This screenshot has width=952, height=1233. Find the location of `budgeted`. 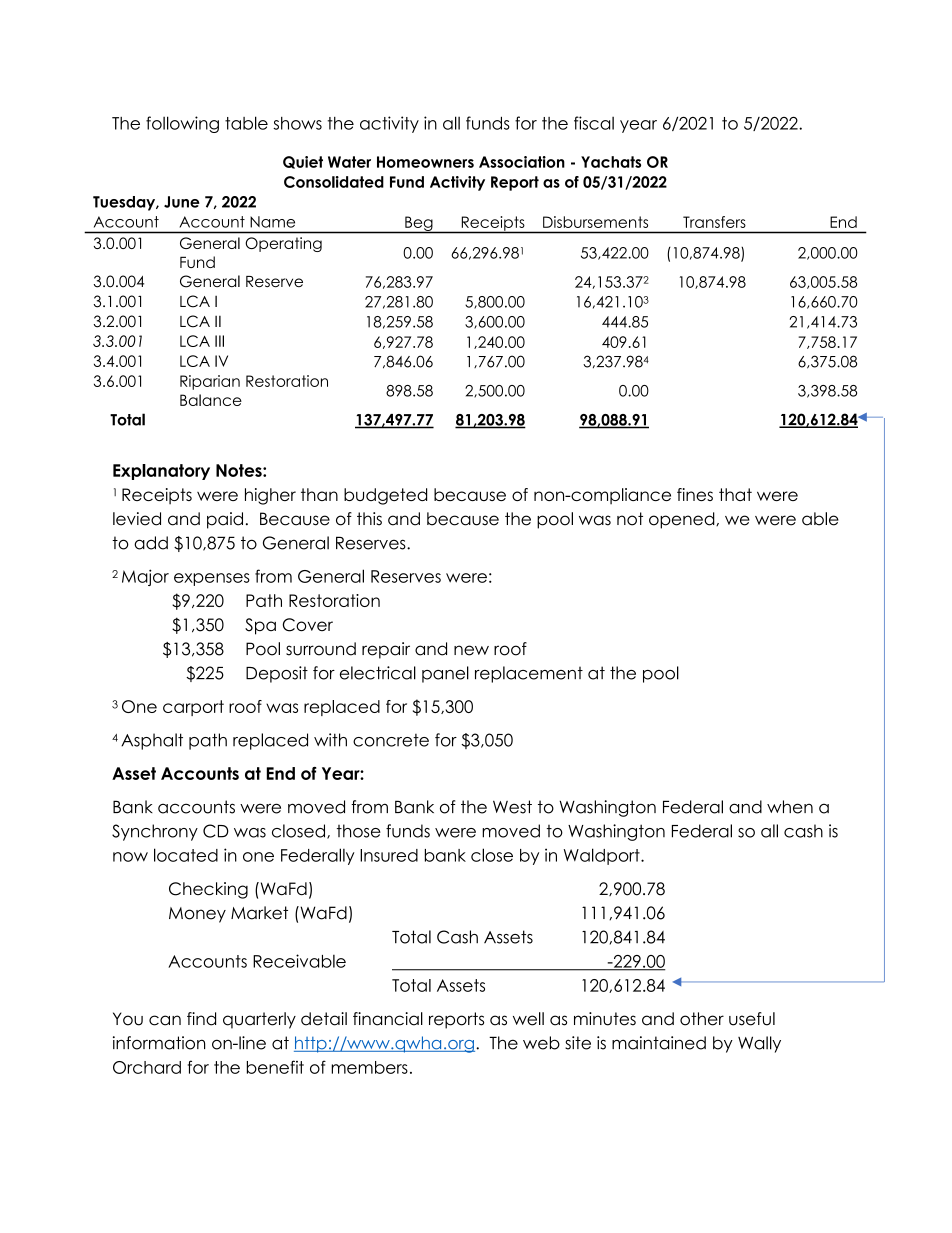

budgeted is located at coordinates (385, 496).
